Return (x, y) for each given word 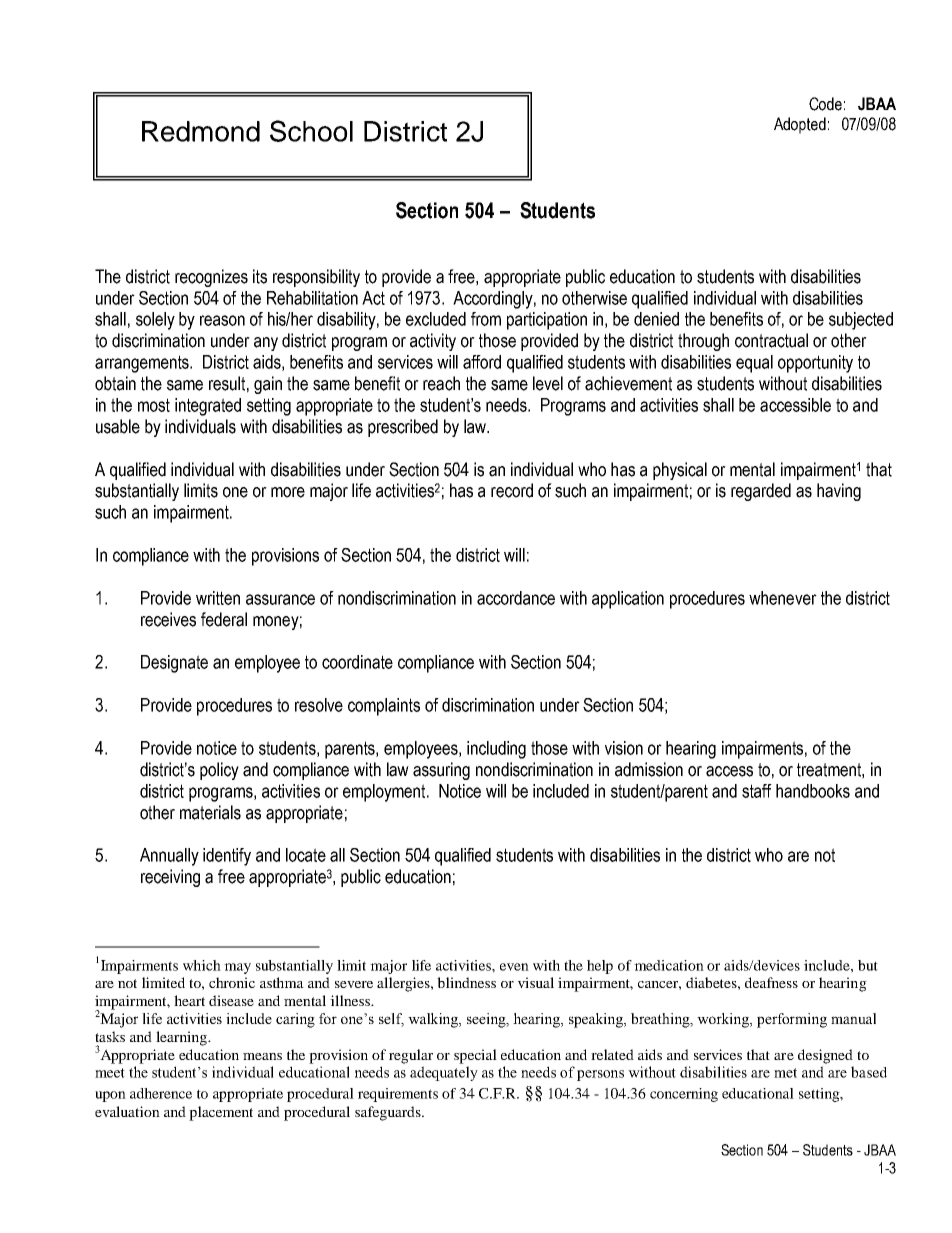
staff (757, 791)
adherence (161, 1093)
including (496, 750)
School (311, 131)
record (512, 490)
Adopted (800, 125)
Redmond (201, 131)
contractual (771, 340)
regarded (761, 492)
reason (222, 320)
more (288, 492)
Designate (174, 664)
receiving (170, 878)
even (514, 967)
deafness (771, 982)
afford (482, 362)
